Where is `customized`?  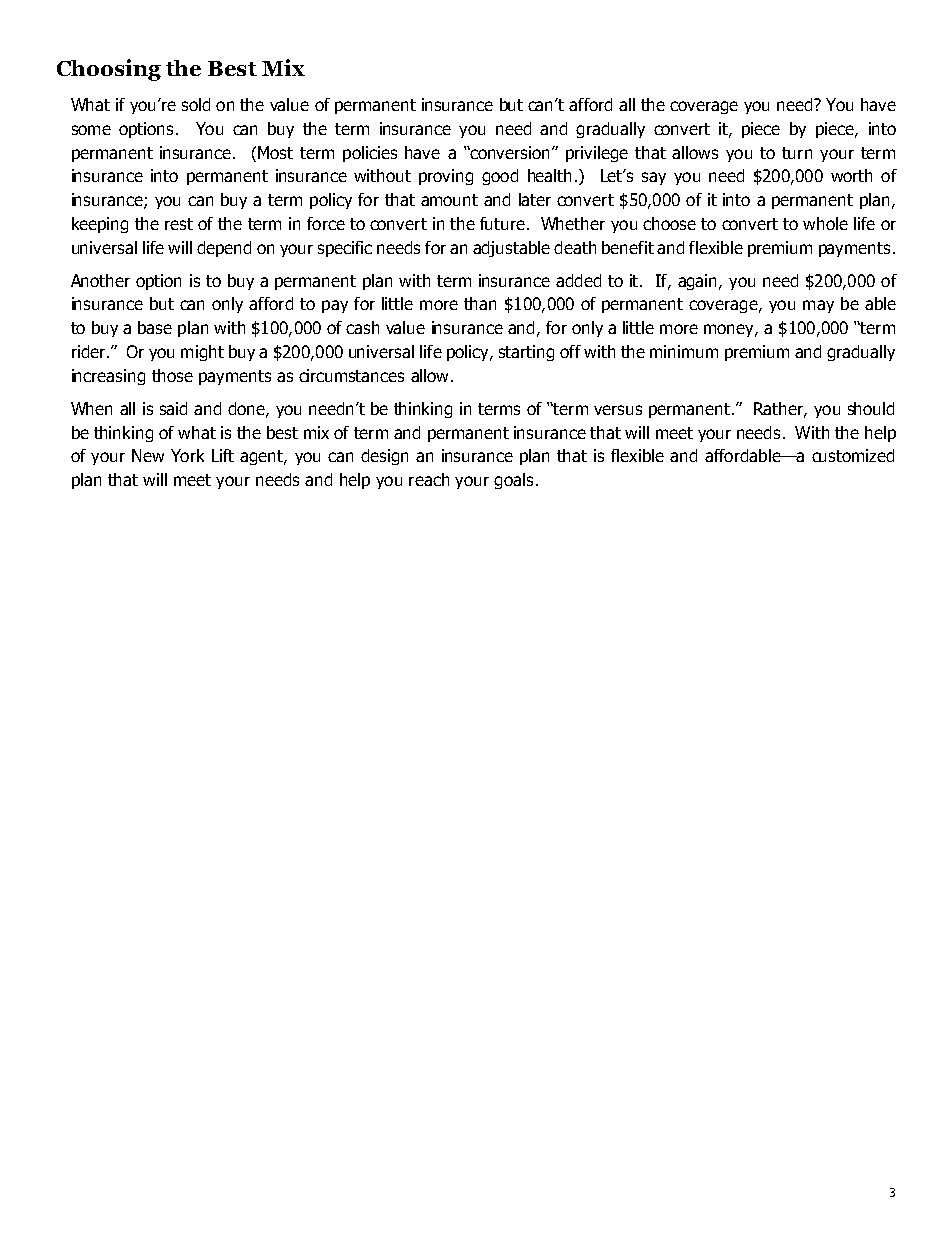 customized is located at coordinates (853, 455).
